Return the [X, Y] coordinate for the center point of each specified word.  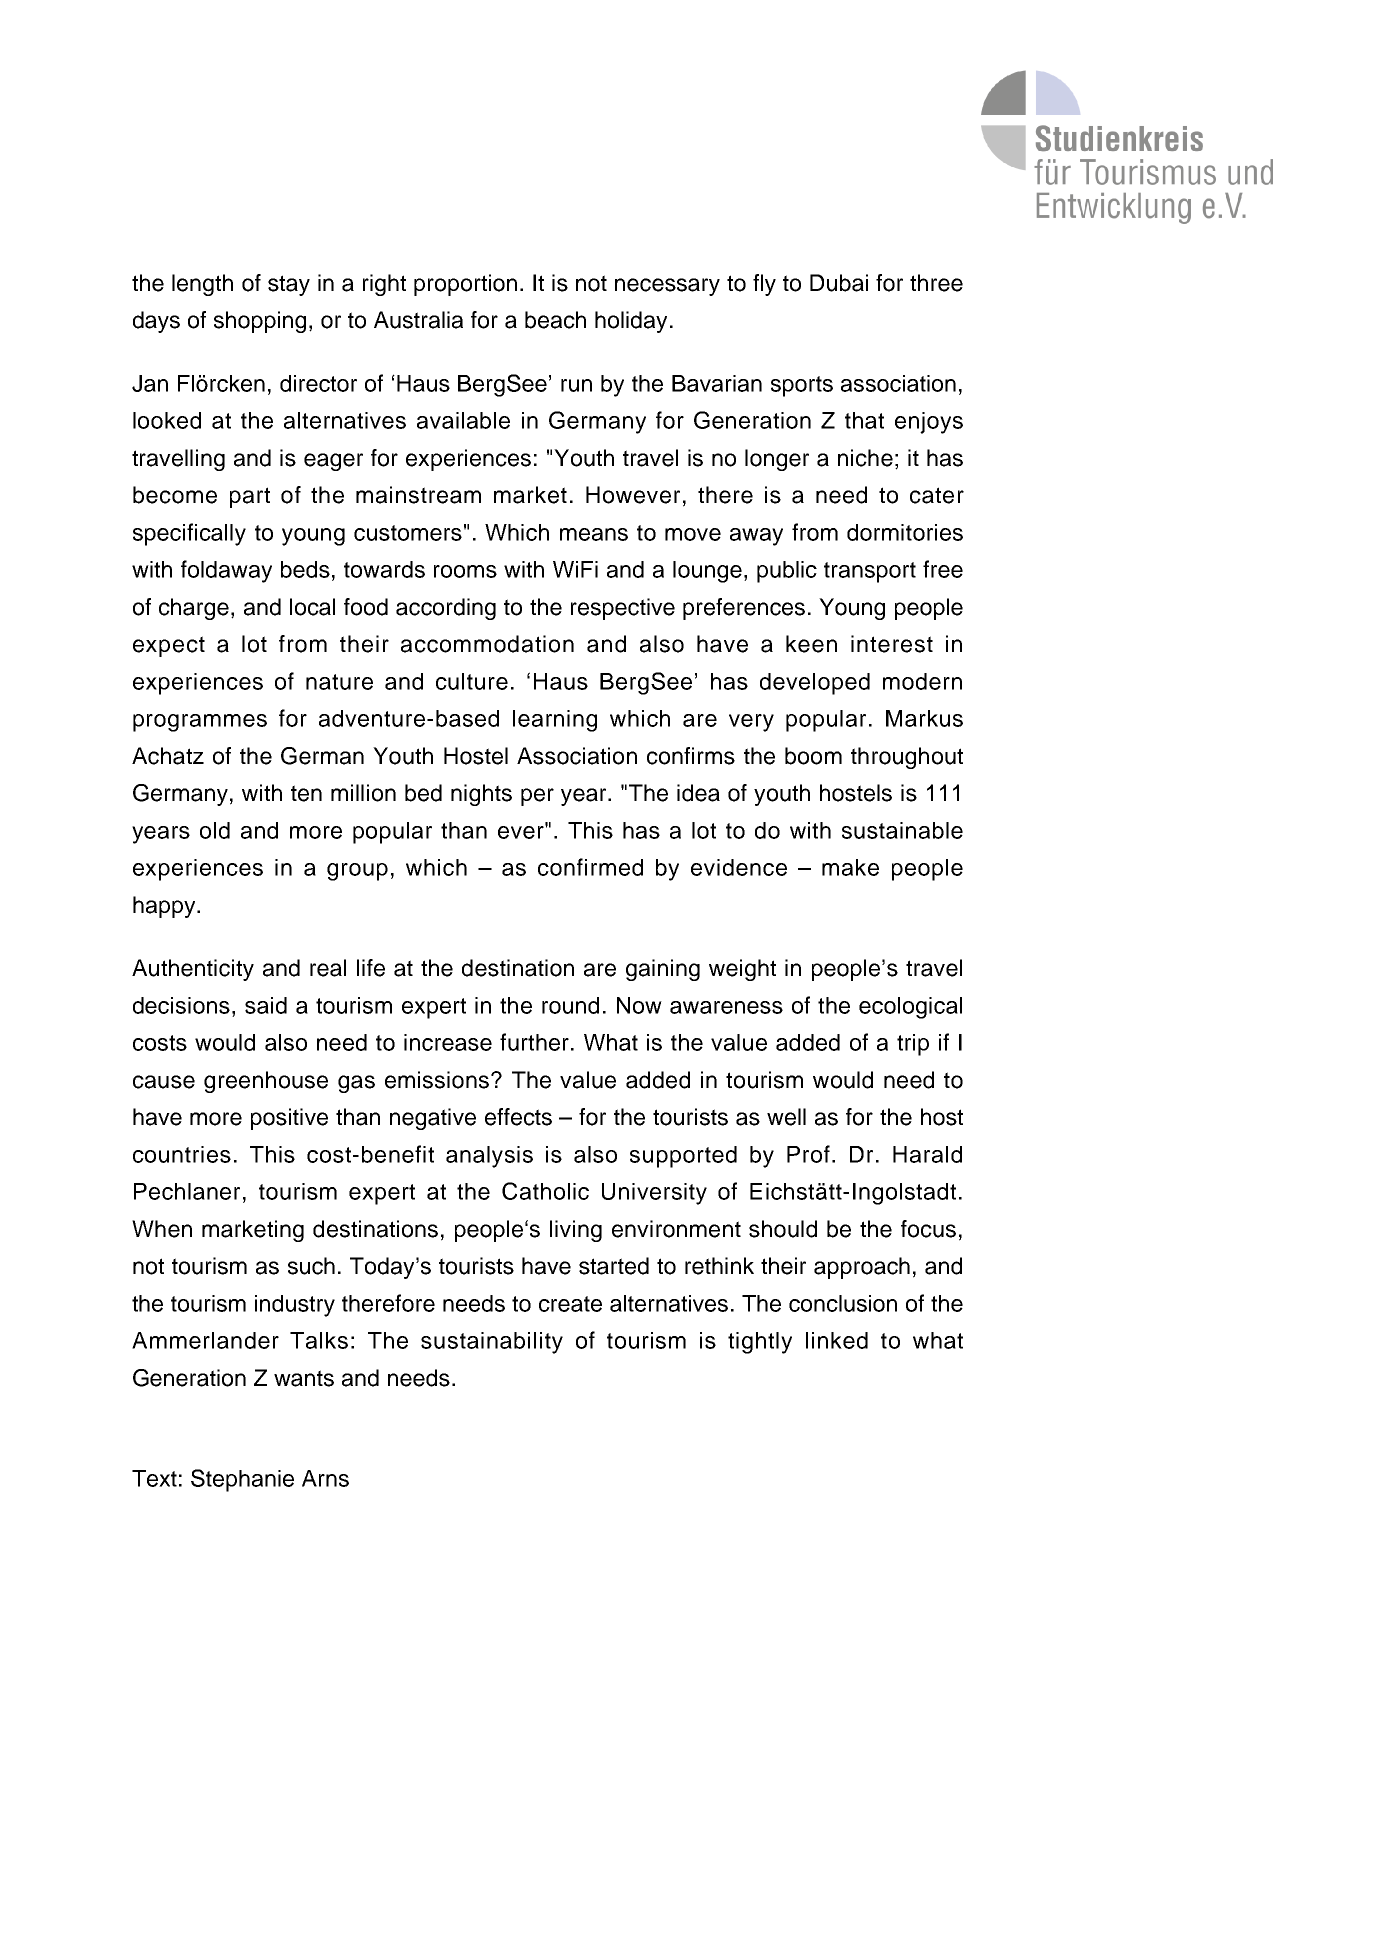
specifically [189, 534]
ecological [910, 1008]
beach [555, 320]
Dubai [839, 283]
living [576, 1231]
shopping [260, 322]
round [570, 1005]
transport [870, 572]
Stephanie [242, 1480]
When [162, 1229]
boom [813, 756]
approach [862, 1268]
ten [306, 793]
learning [555, 721]
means [594, 534]
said [266, 1005]
